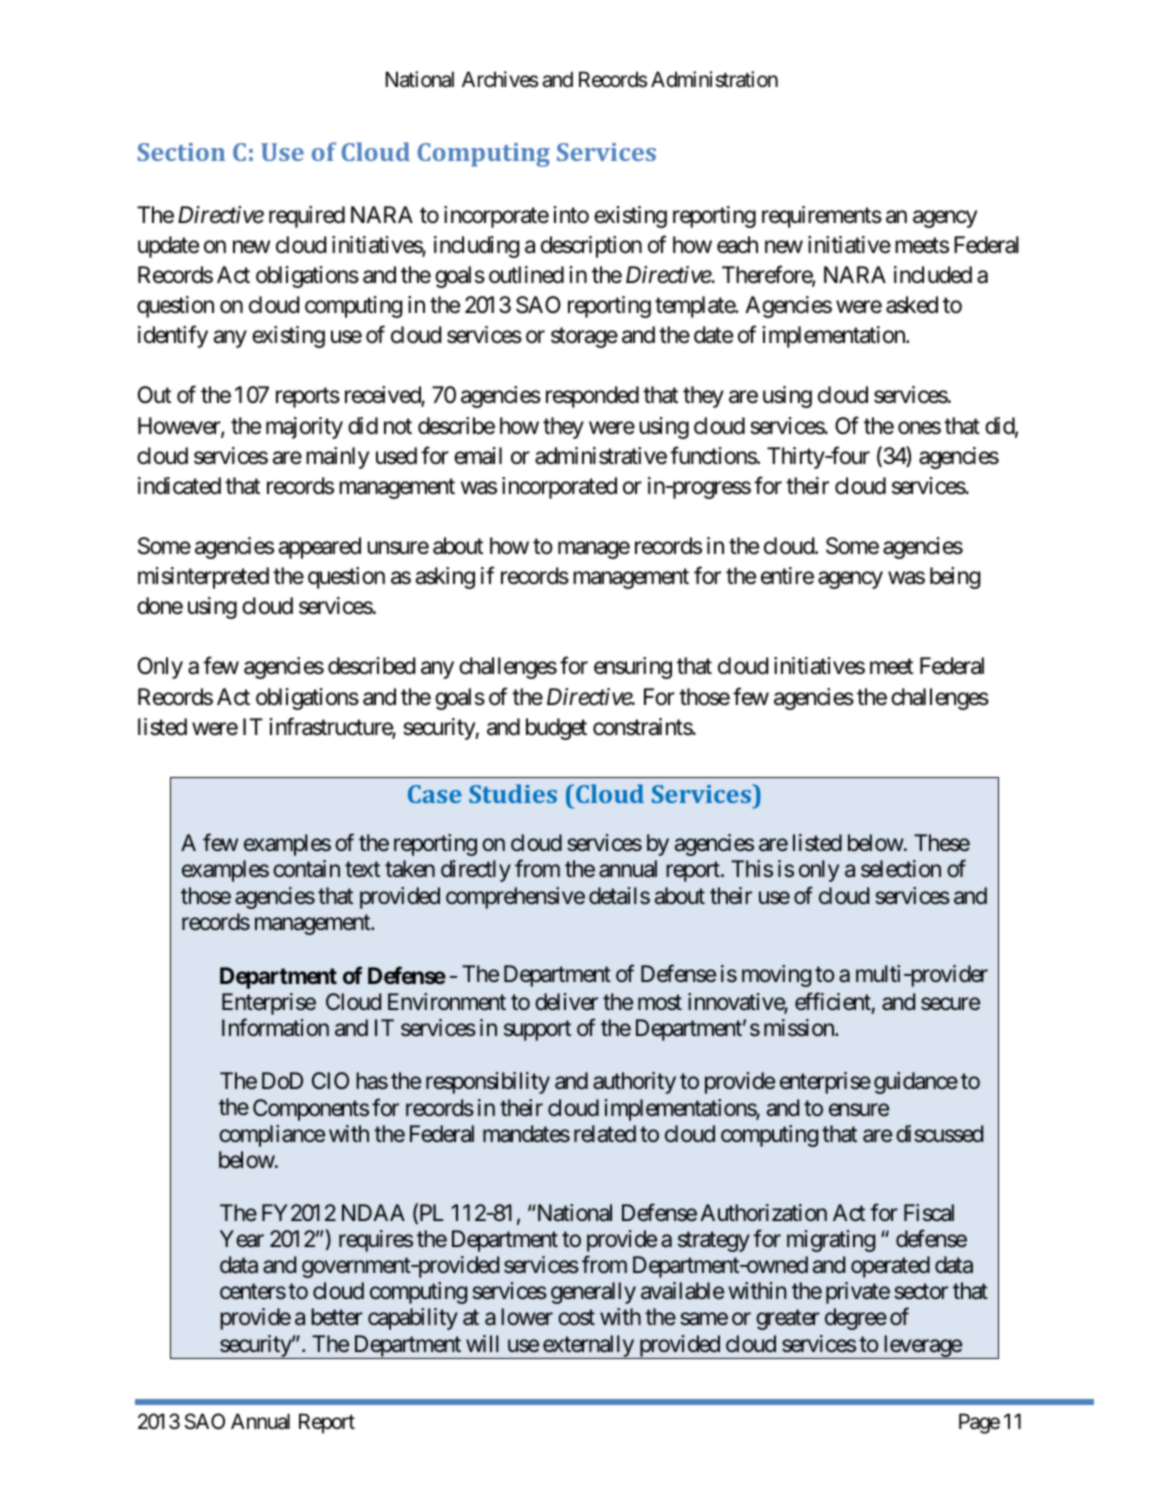  Describe the element at coordinates (337, 1317) in the screenshot. I see `better` at that location.
